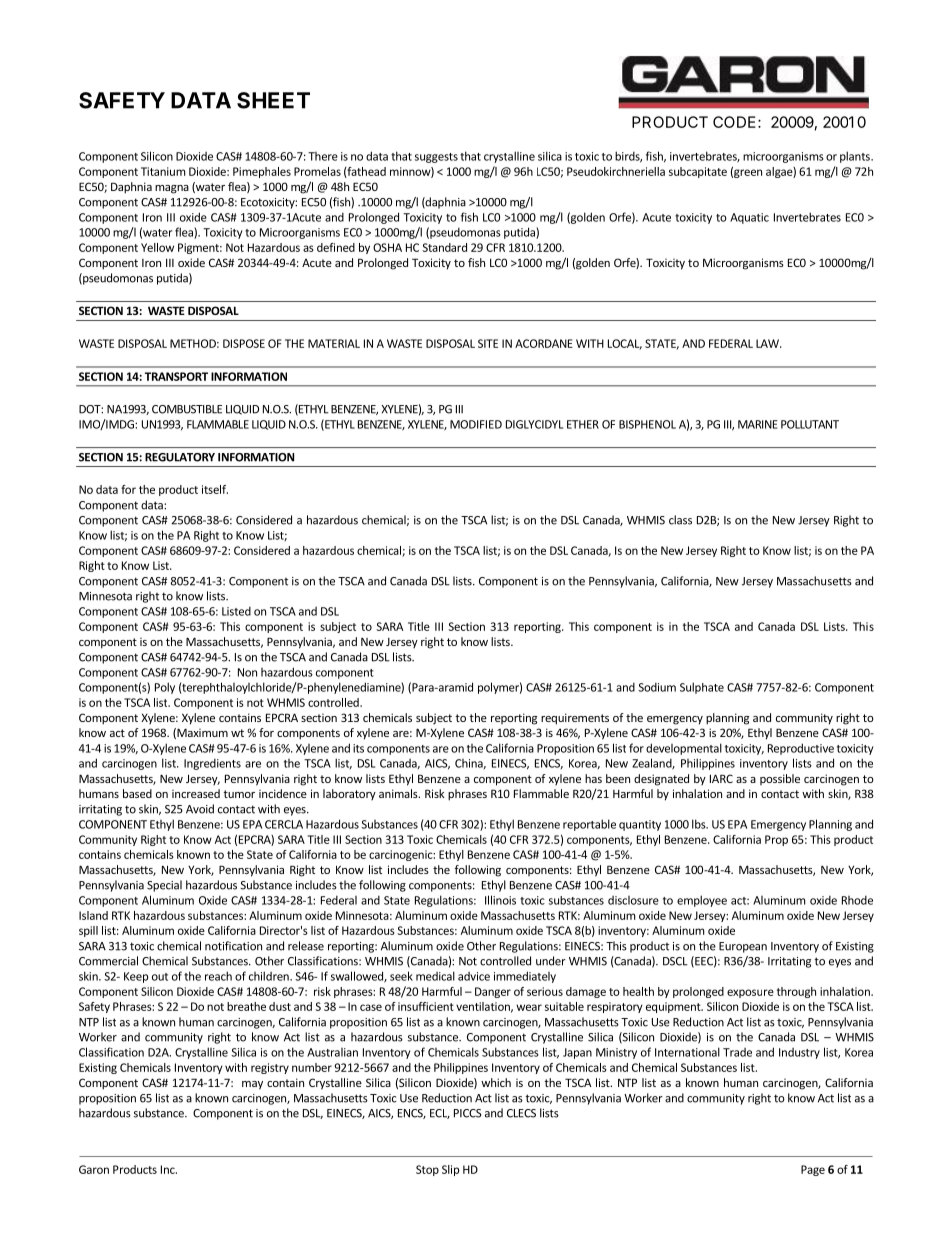  I want to click on CODE, so click(734, 122).
